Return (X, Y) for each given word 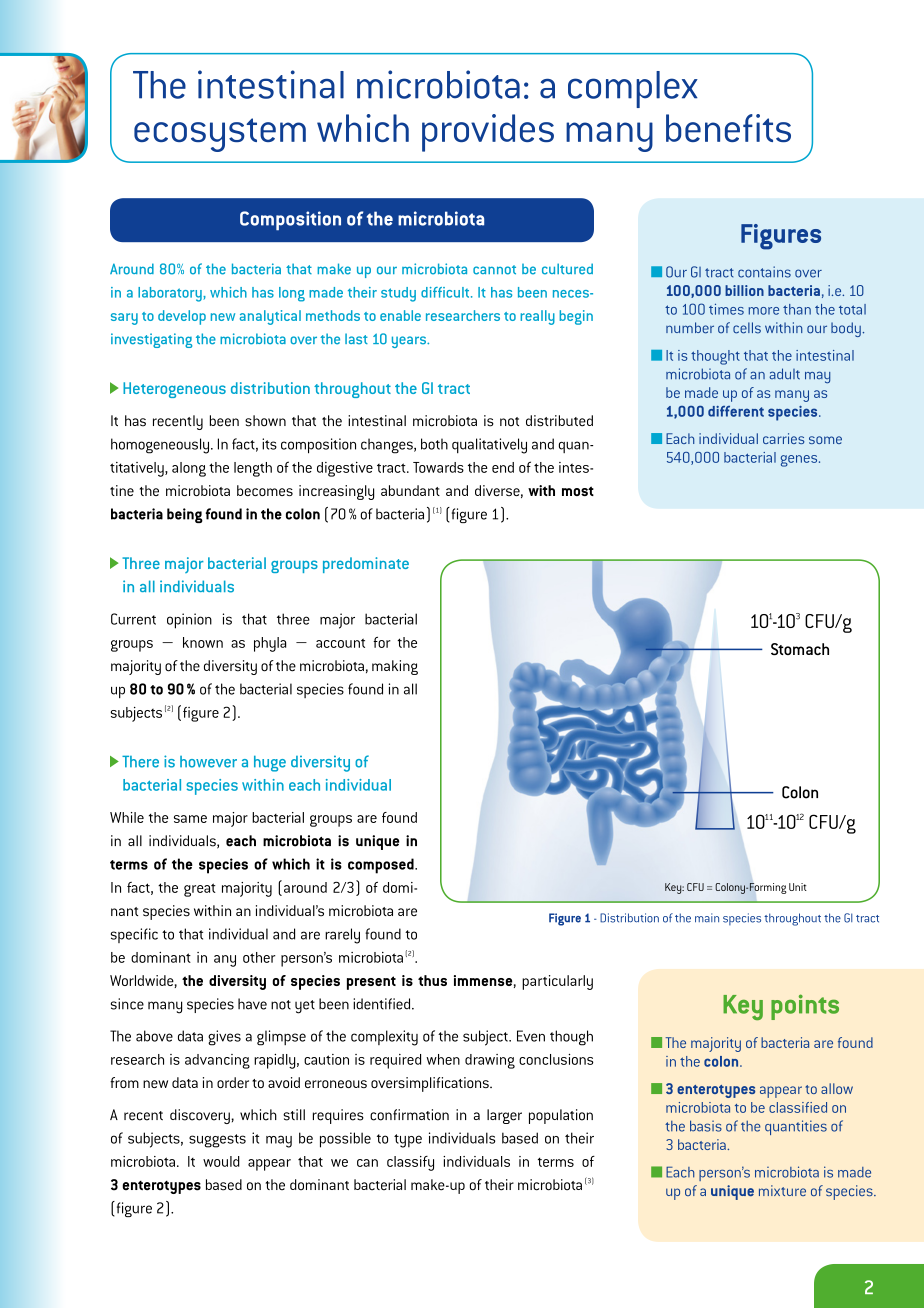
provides (488, 133)
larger (504, 1116)
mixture (782, 1190)
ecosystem (220, 135)
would (221, 1161)
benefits (728, 128)
